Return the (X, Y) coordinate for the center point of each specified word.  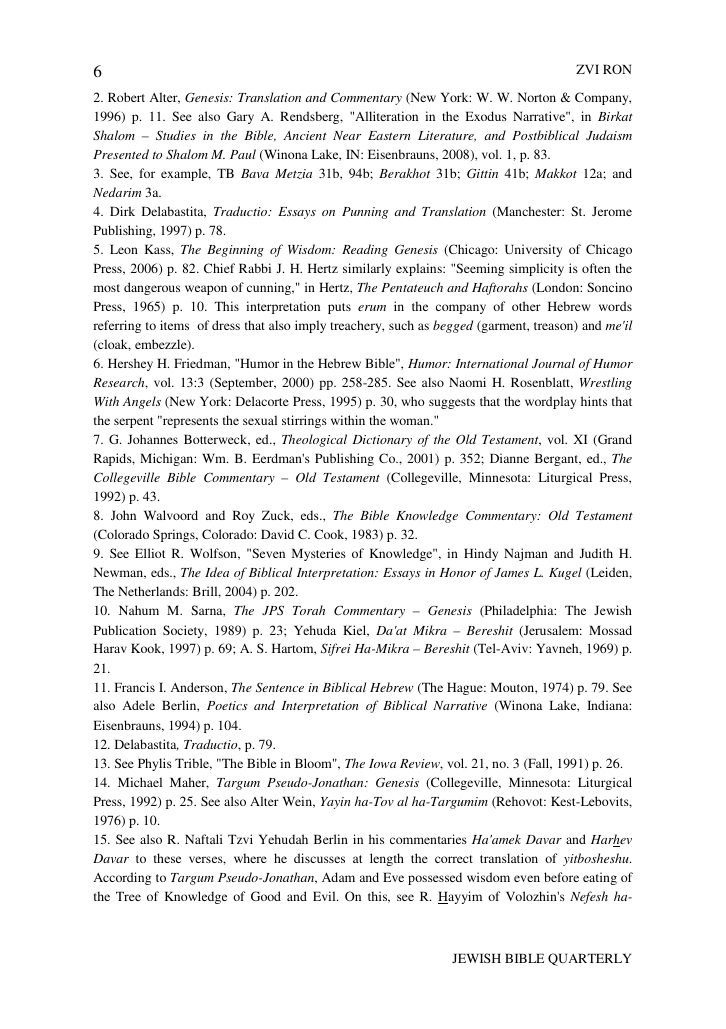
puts (339, 308)
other (526, 306)
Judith (596, 553)
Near (347, 135)
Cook (330, 535)
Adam (338, 877)
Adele (139, 705)
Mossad (610, 630)
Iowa (382, 763)
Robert (126, 97)
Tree (128, 896)
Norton (537, 97)
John (123, 515)
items (174, 325)
